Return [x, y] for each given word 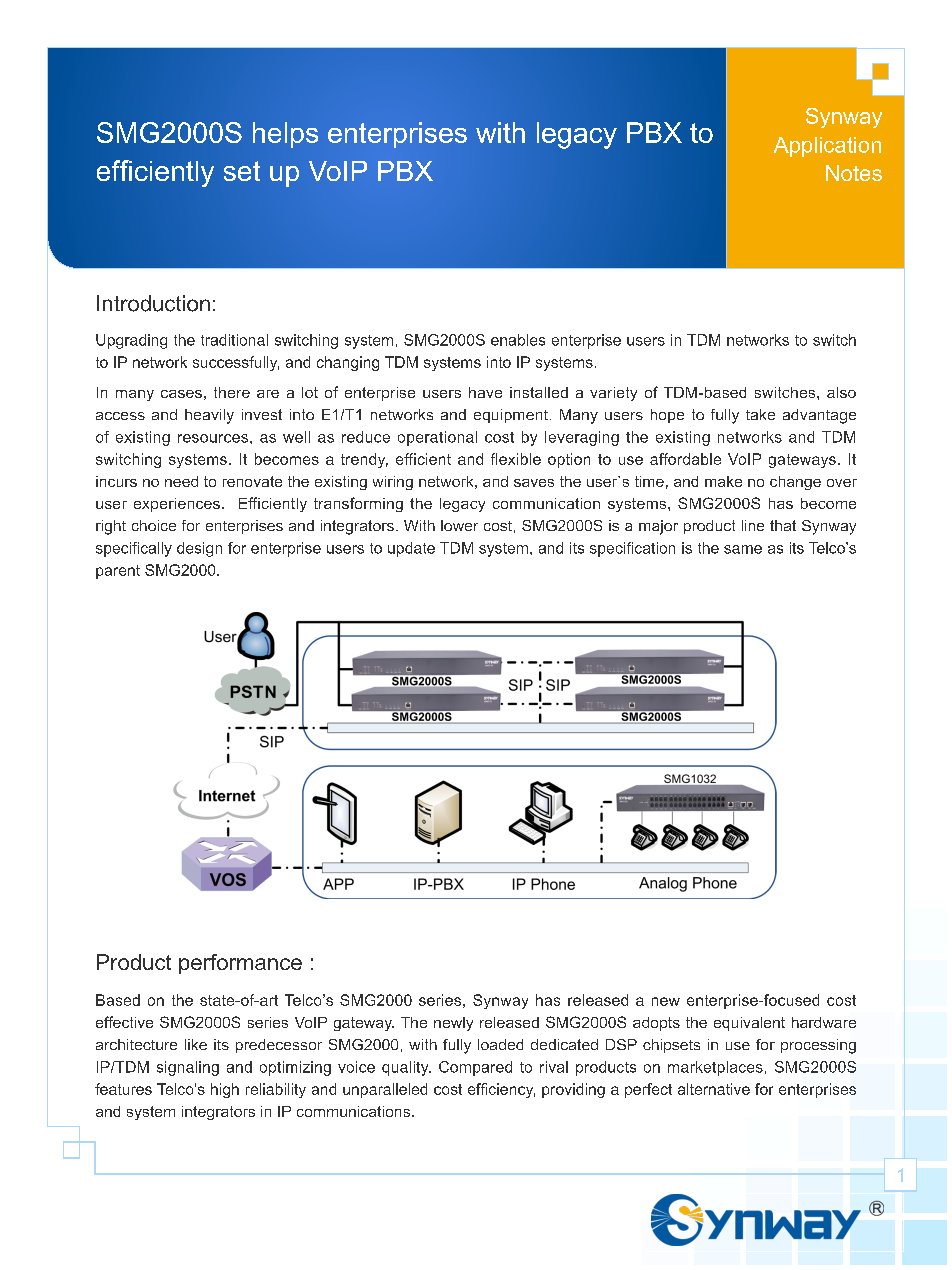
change [795, 483]
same [743, 549]
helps [285, 135]
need [181, 481]
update [411, 549]
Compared [475, 1068]
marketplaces [715, 1068]
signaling [188, 1068]
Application [827, 147]
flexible [516, 459]
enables [518, 340]
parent [118, 572]
